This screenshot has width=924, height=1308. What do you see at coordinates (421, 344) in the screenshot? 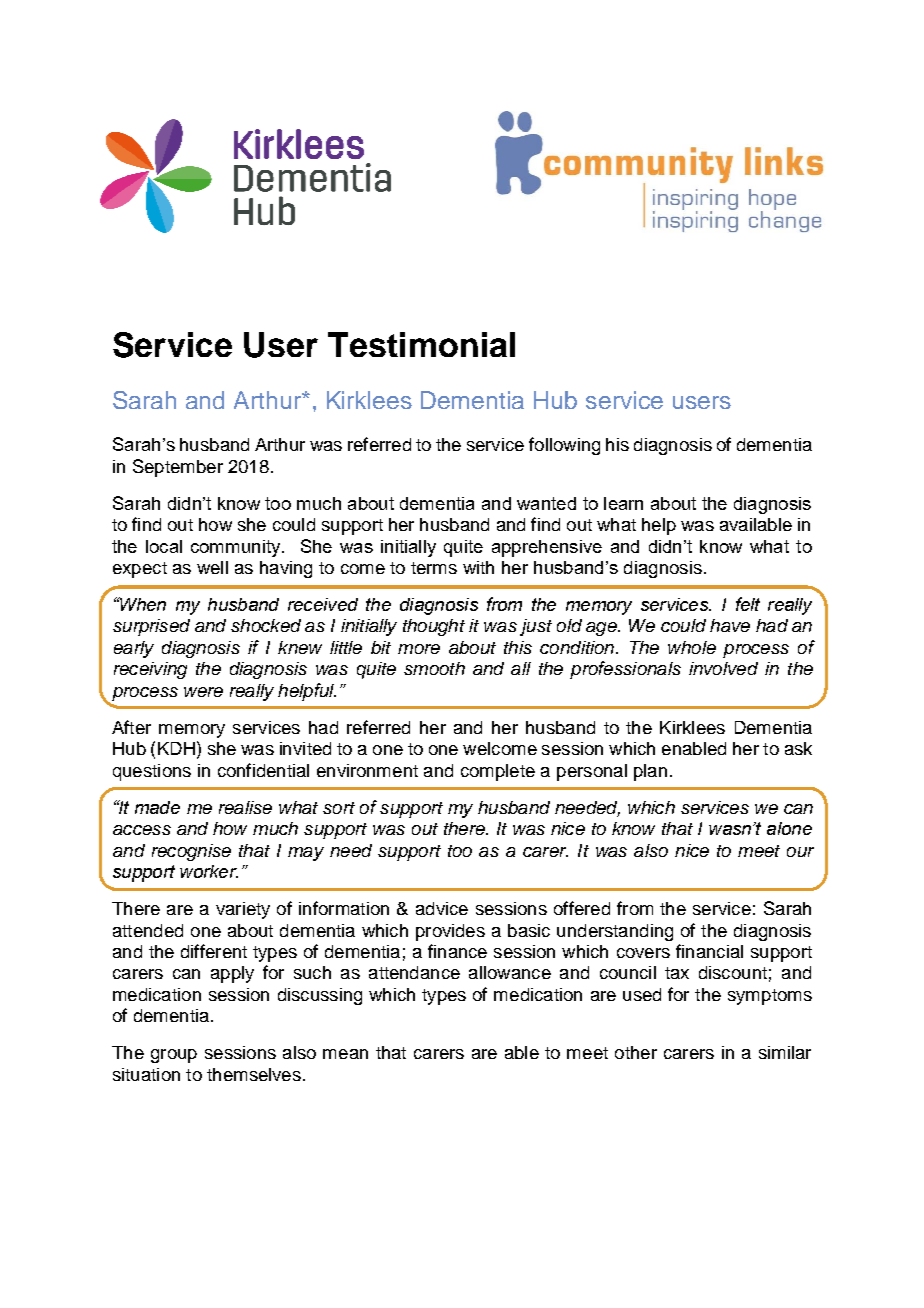
I see `Testimonial` at bounding box center [421, 344].
